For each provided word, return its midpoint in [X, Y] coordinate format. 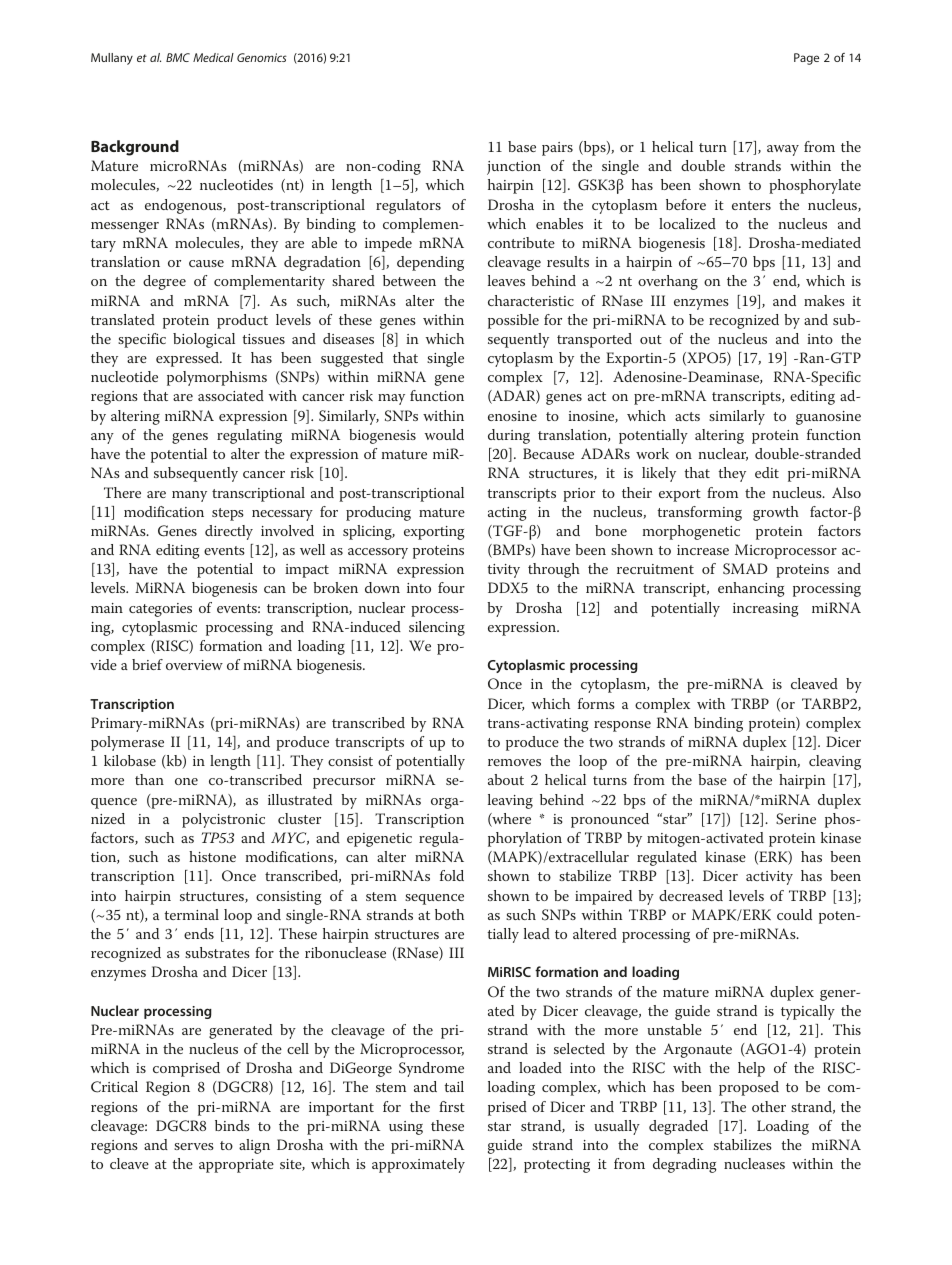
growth [776, 513]
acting [507, 514]
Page [806, 59]
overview [194, 665]
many [189, 496]
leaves [506, 280]
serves [194, 1146]
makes [824, 300]
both [449, 914]
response [622, 726]
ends [199, 933]
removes [514, 762]
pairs [557, 149]
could [794, 914]
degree [164, 282]
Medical [213, 57]
